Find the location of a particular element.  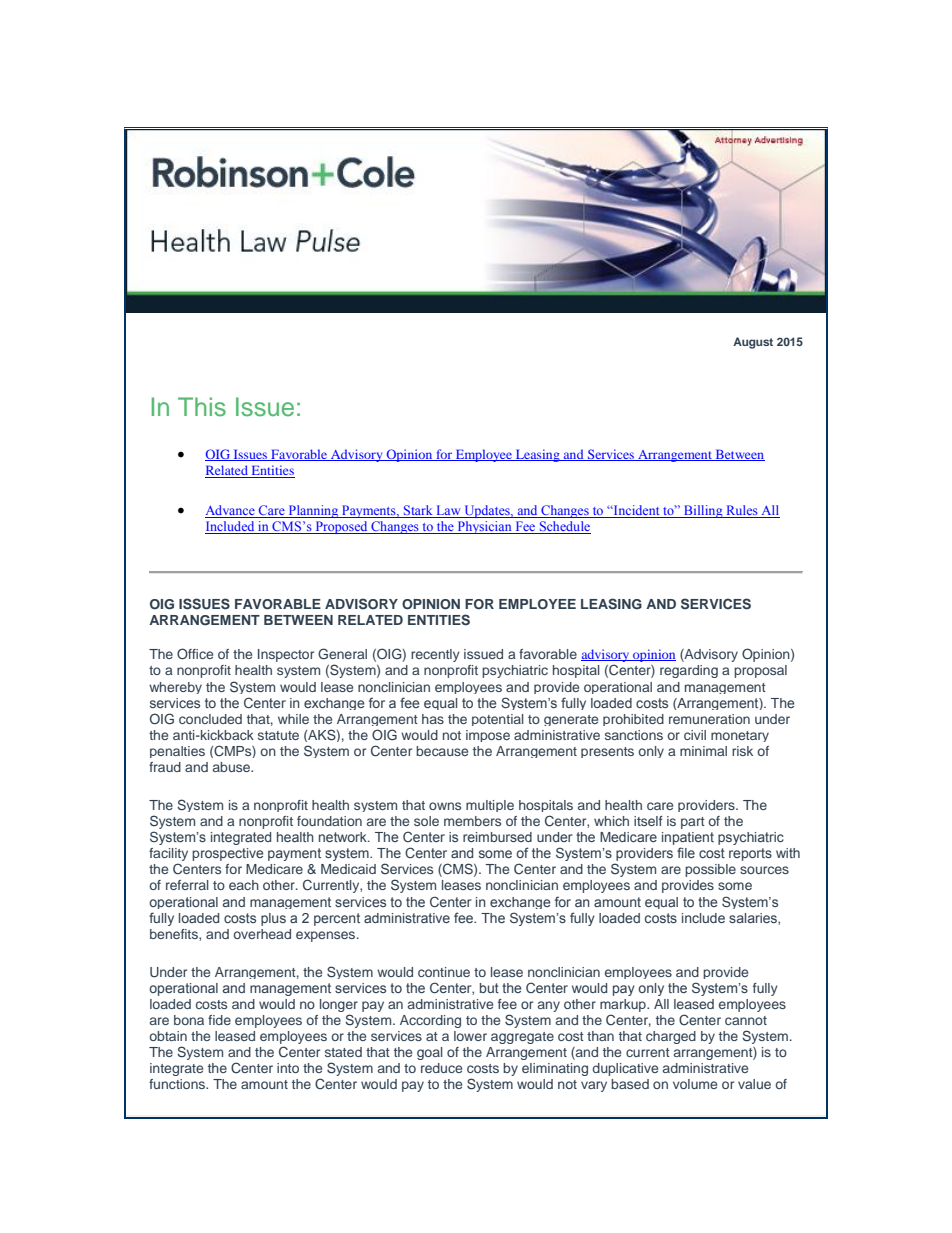

into is located at coordinates (288, 1068).
